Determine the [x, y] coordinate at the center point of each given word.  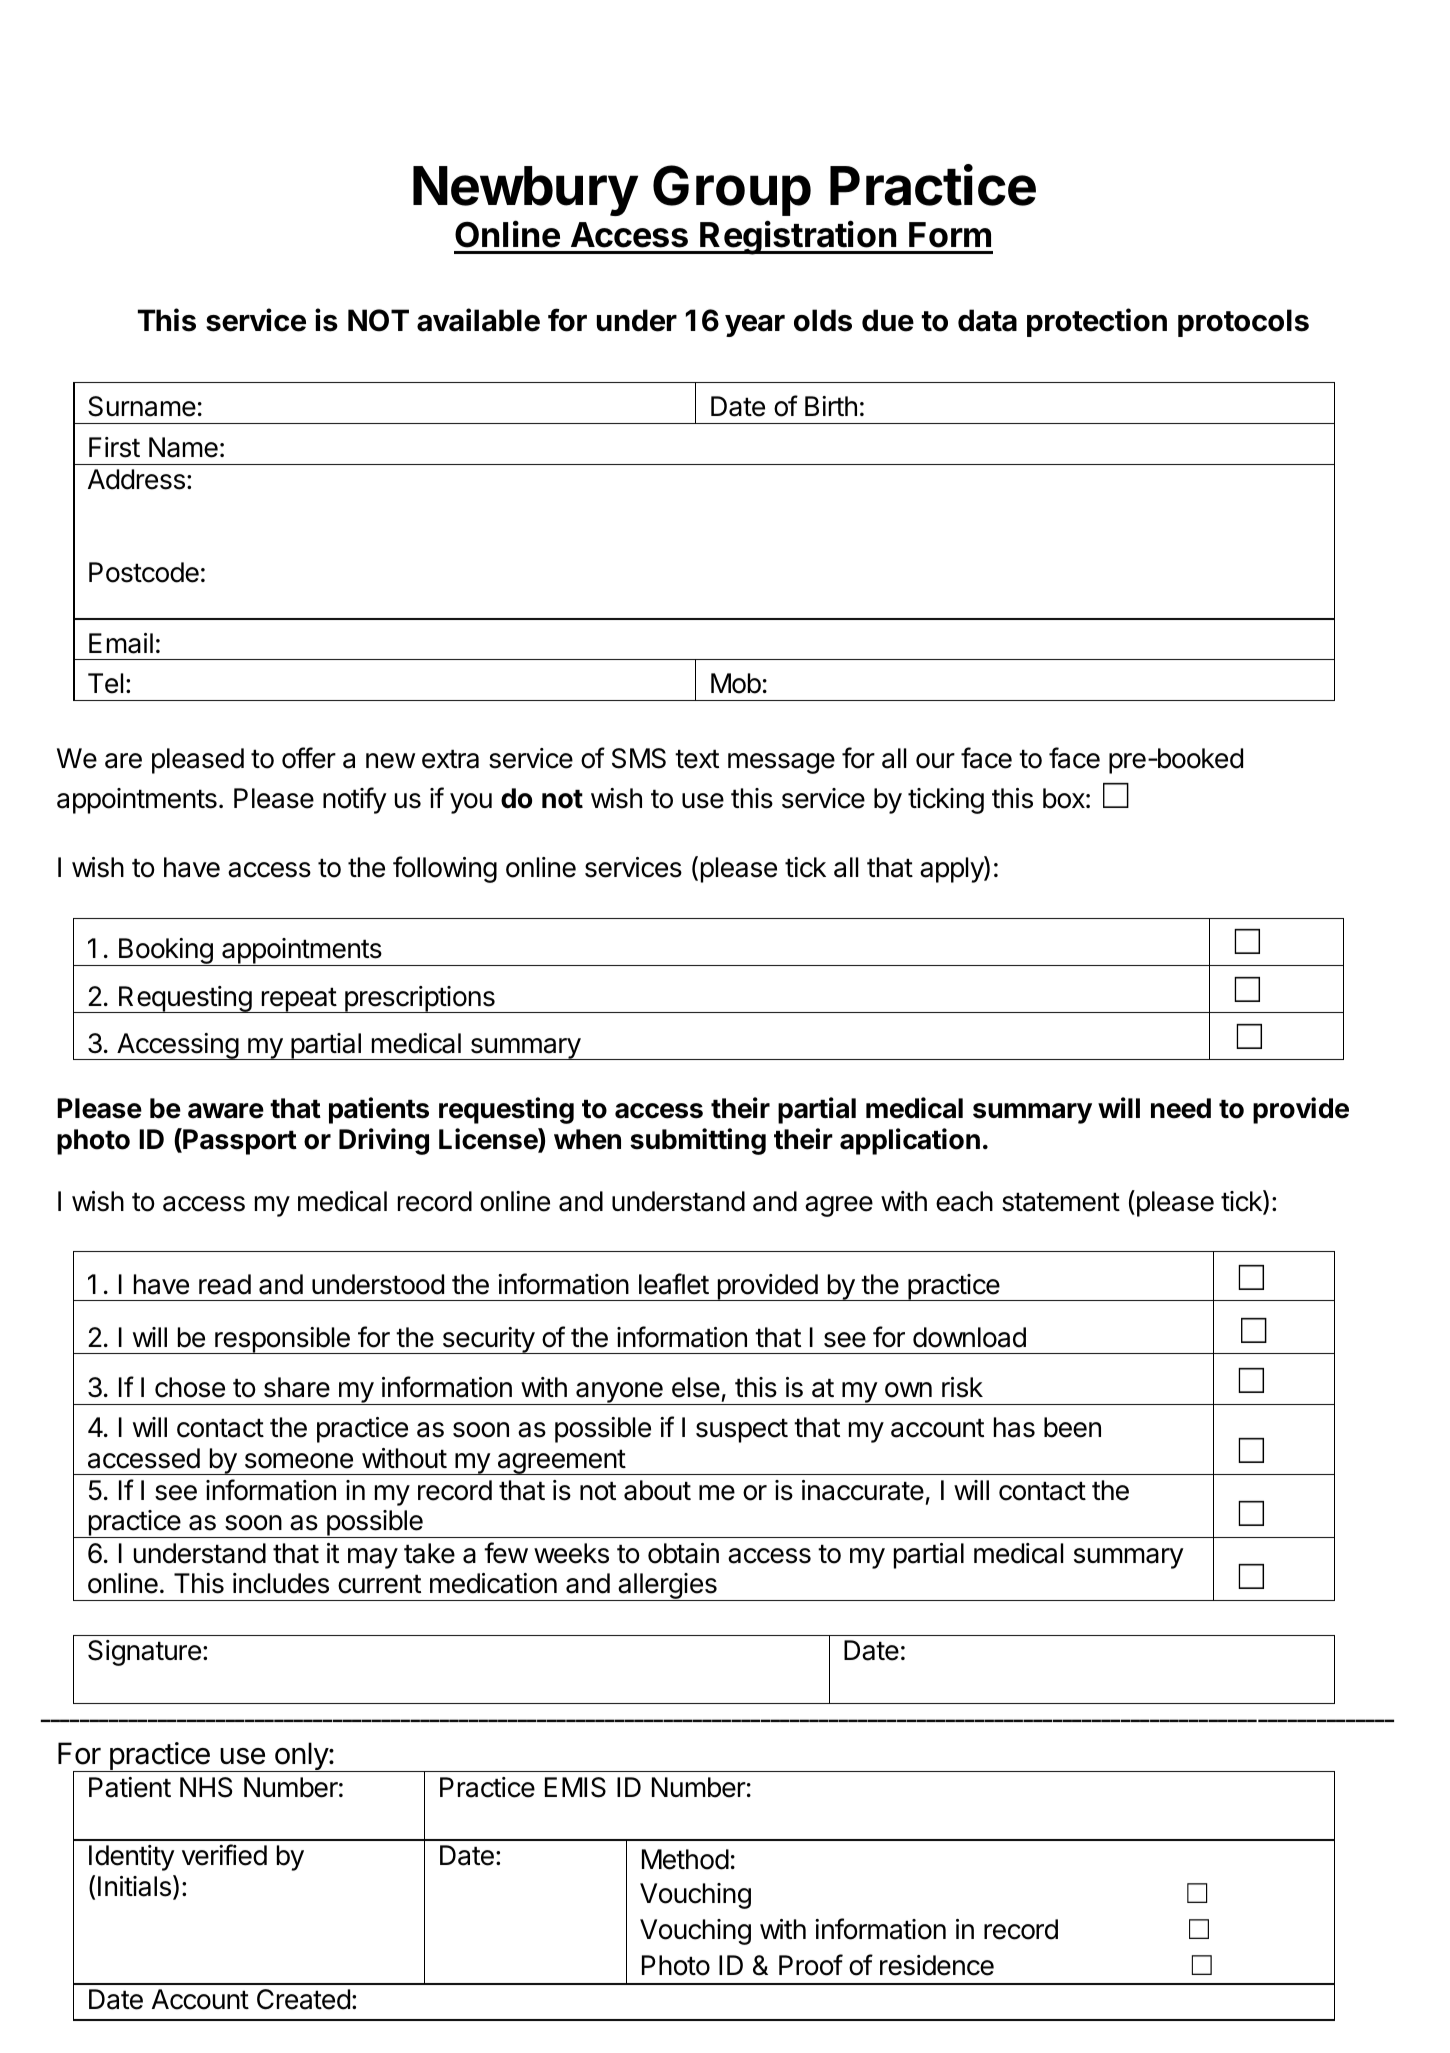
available [478, 320]
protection [1097, 322]
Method [685, 1859]
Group [732, 190]
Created [303, 1999]
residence [937, 1965]
